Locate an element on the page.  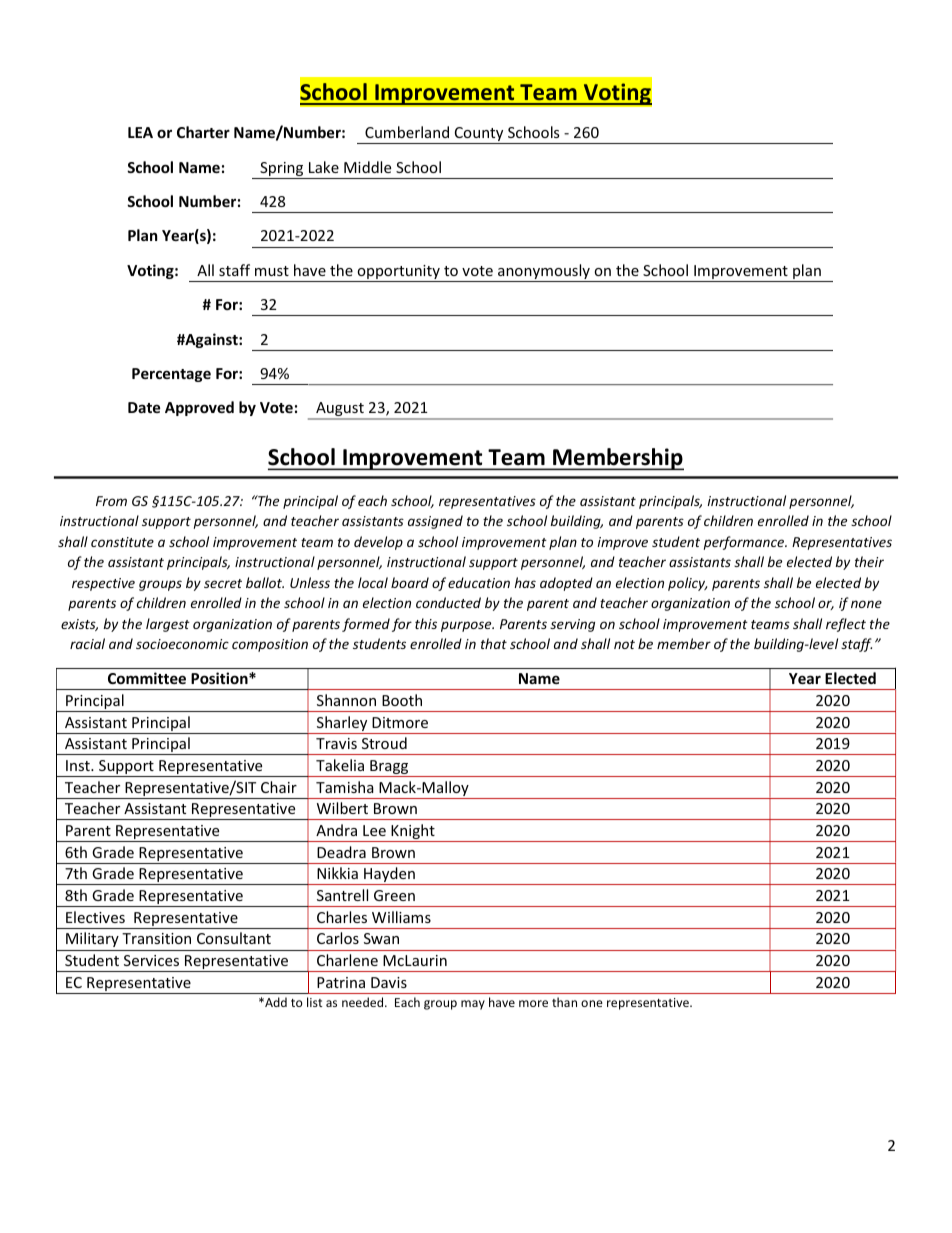
Charter is located at coordinates (203, 132).
